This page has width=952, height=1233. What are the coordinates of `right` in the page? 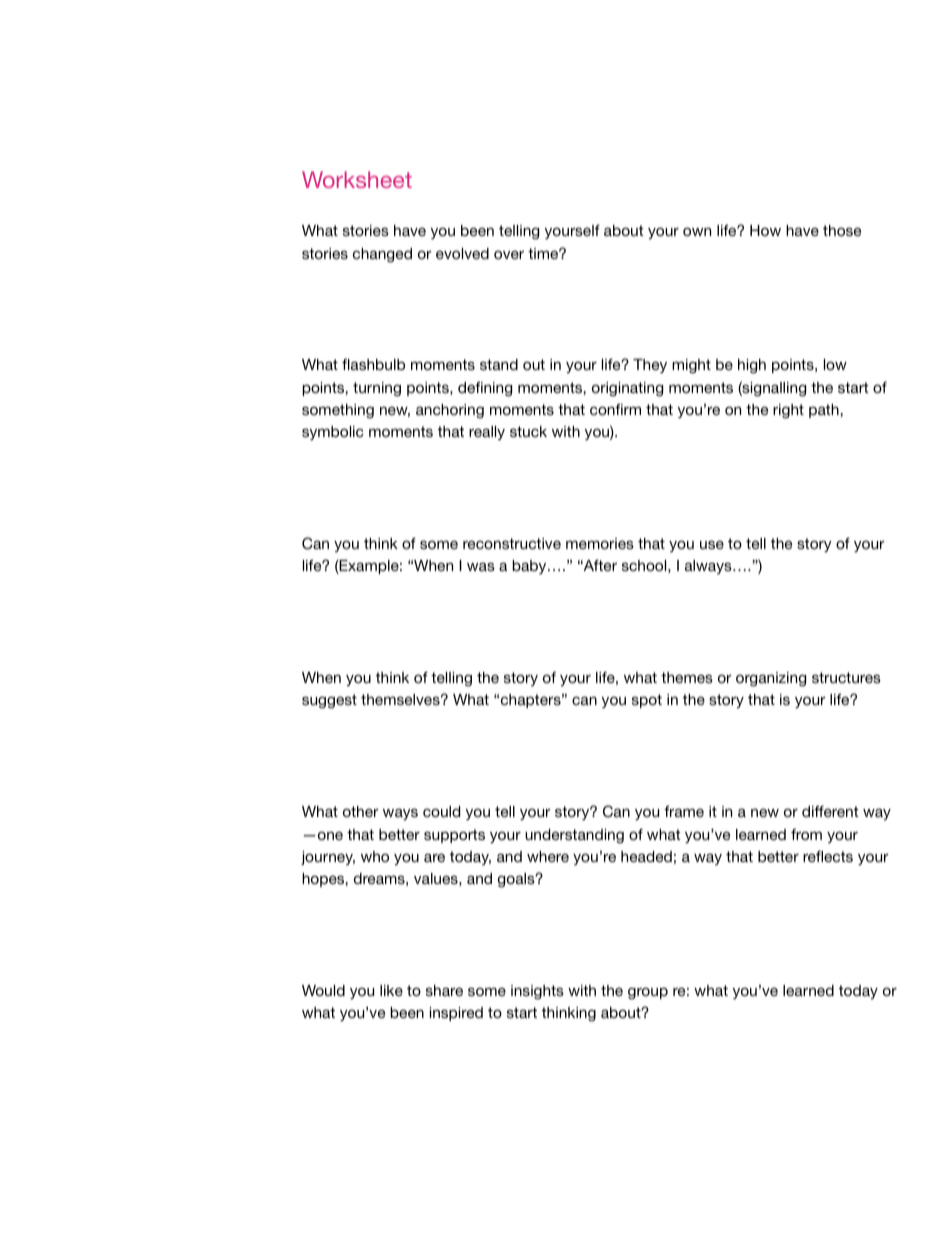 It's located at (788, 411).
